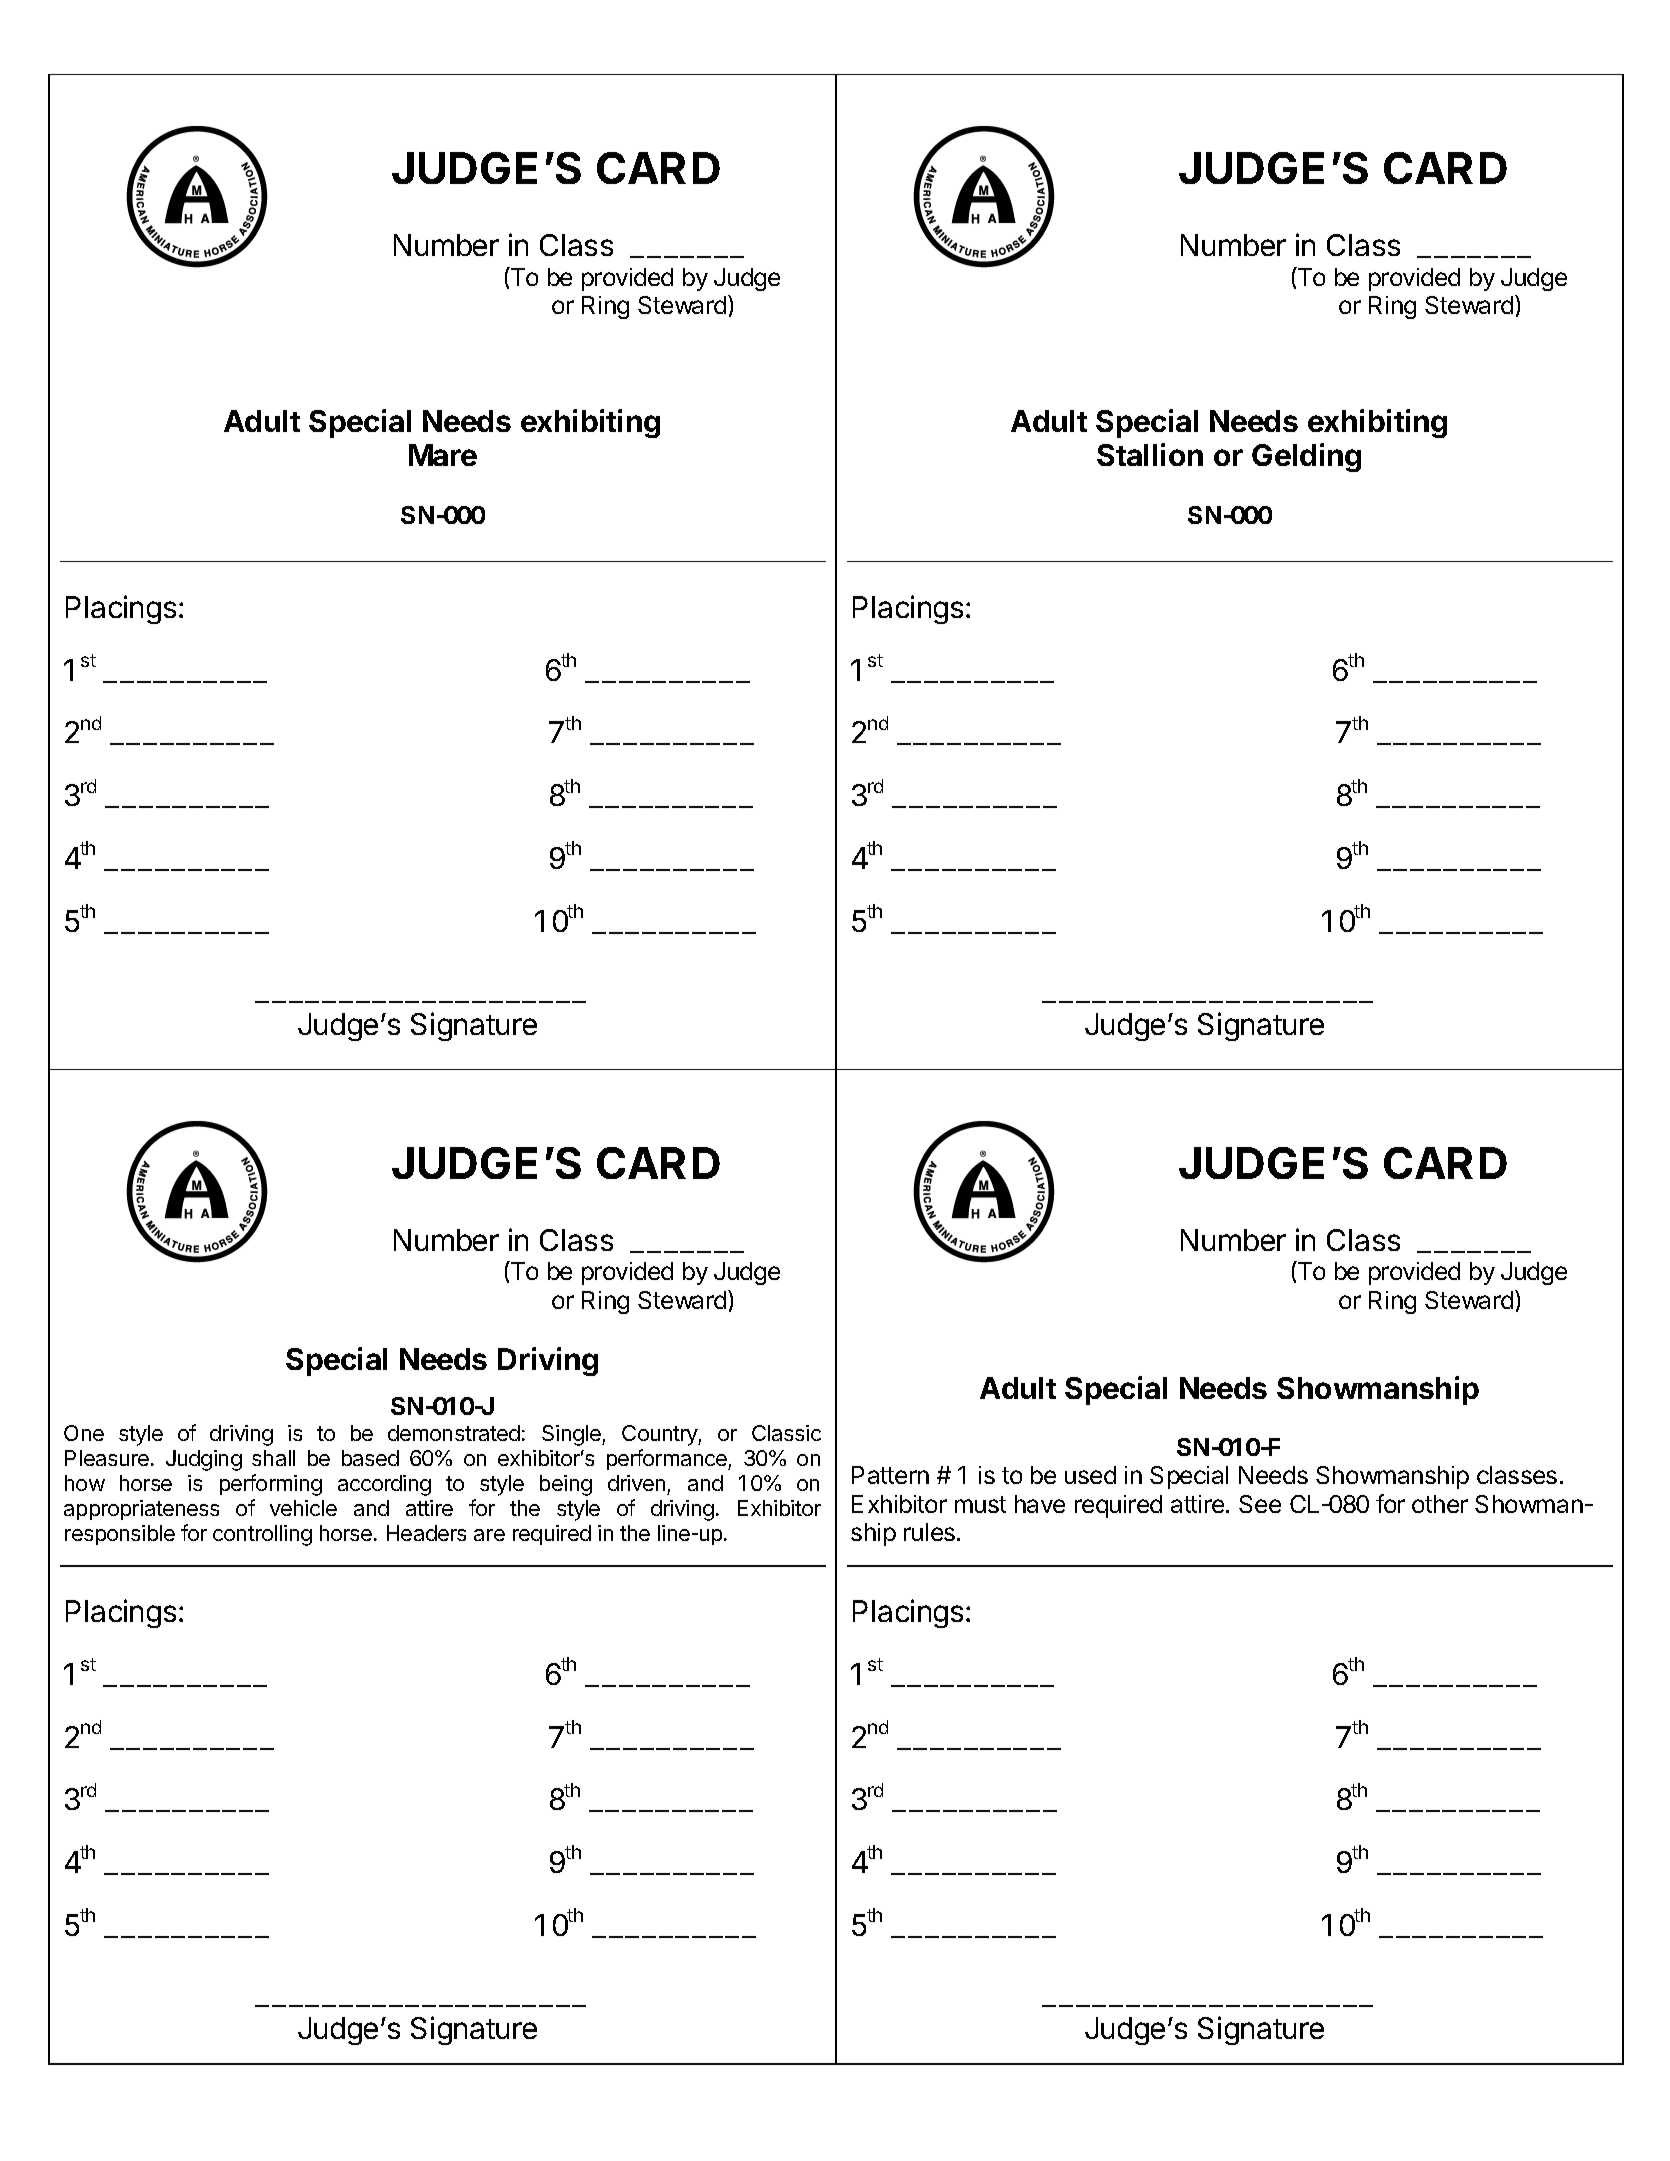 The width and height of the screenshot is (1670, 2161). Describe the element at coordinates (84, 1433) in the screenshot. I see `One` at that location.
